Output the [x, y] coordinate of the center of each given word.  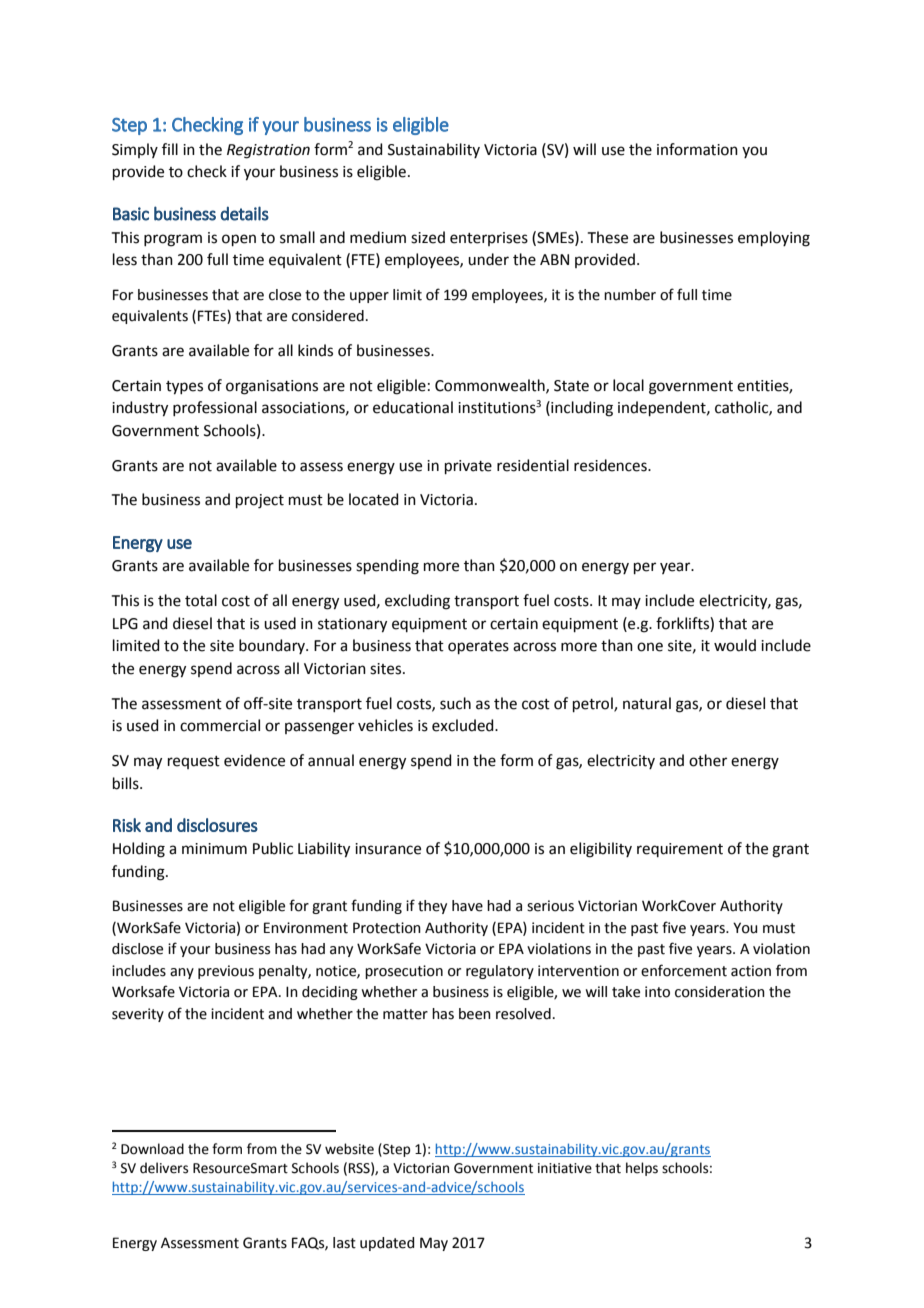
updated [387, 1244]
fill [170, 149]
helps [642, 1169]
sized [428, 237]
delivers [164, 1168]
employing [774, 239]
